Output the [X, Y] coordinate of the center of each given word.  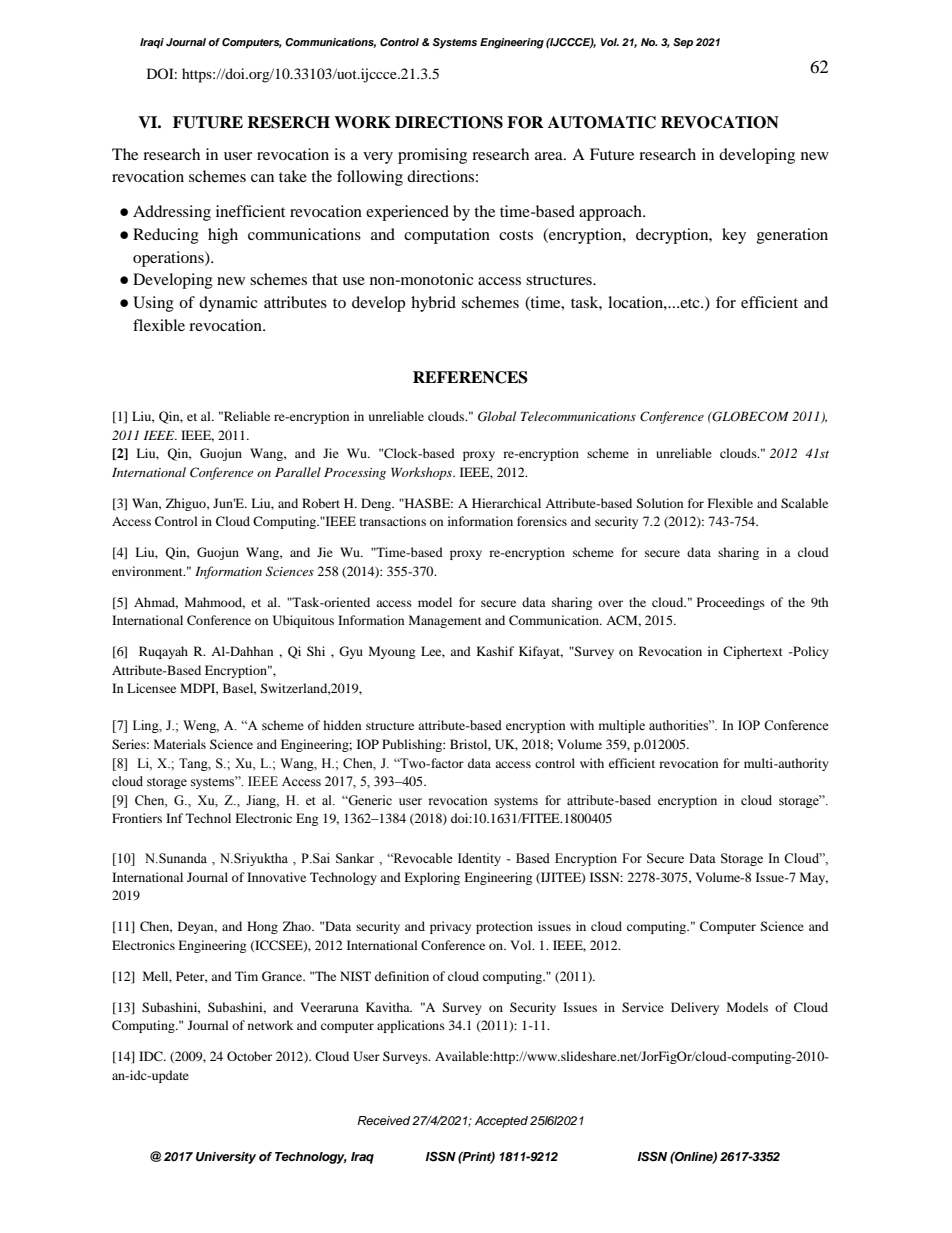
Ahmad [156, 603]
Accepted [501, 1122]
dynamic [228, 304]
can [262, 178]
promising [432, 156]
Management [445, 621]
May [814, 878]
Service [643, 1007]
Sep [683, 43]
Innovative [276, 877]
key [734, 236]
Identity [479, 859]
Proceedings [731, 603]
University [226, 1158]
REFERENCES [470, 377]
